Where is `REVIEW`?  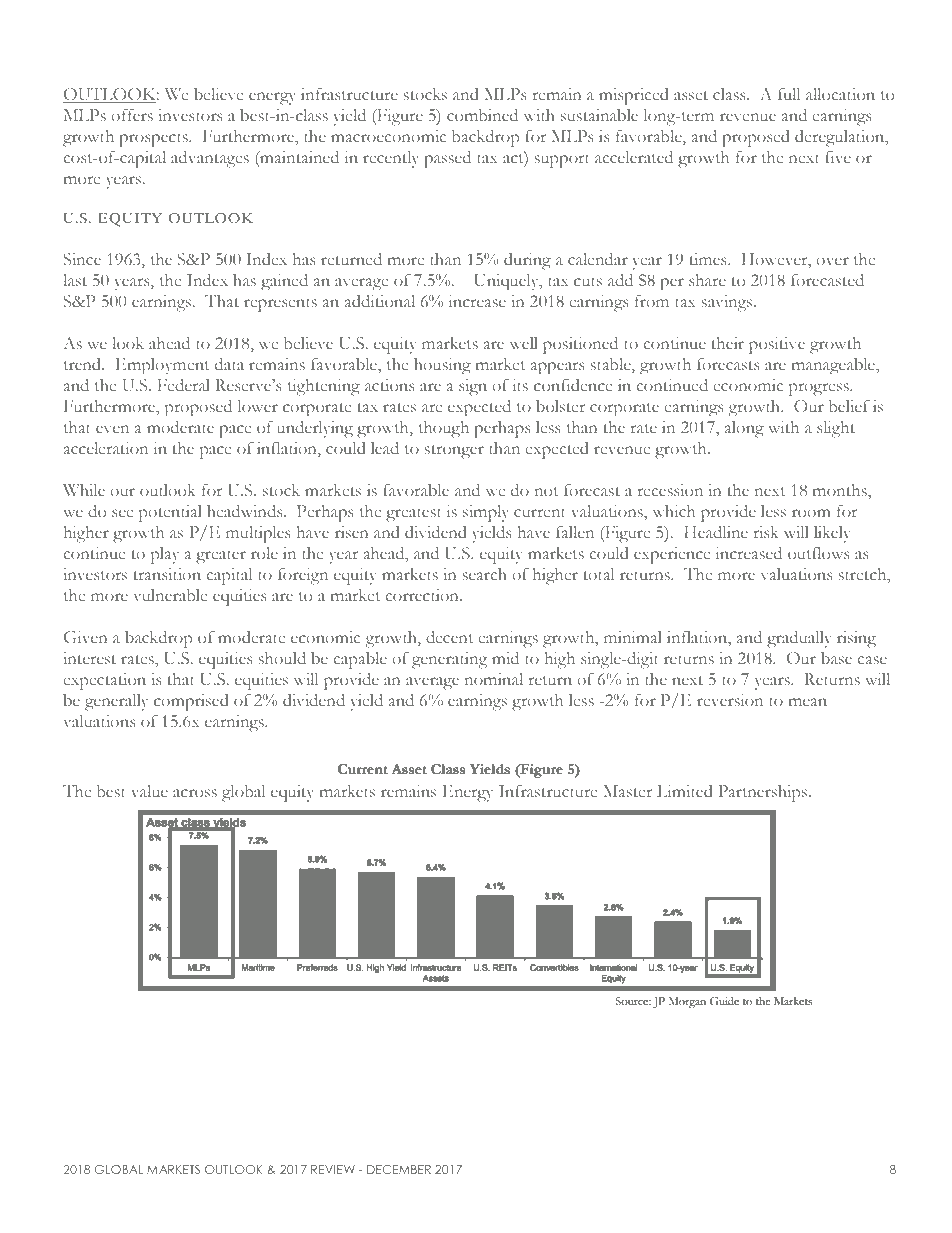 REVIEW is located at coordinates (333, 1169).
